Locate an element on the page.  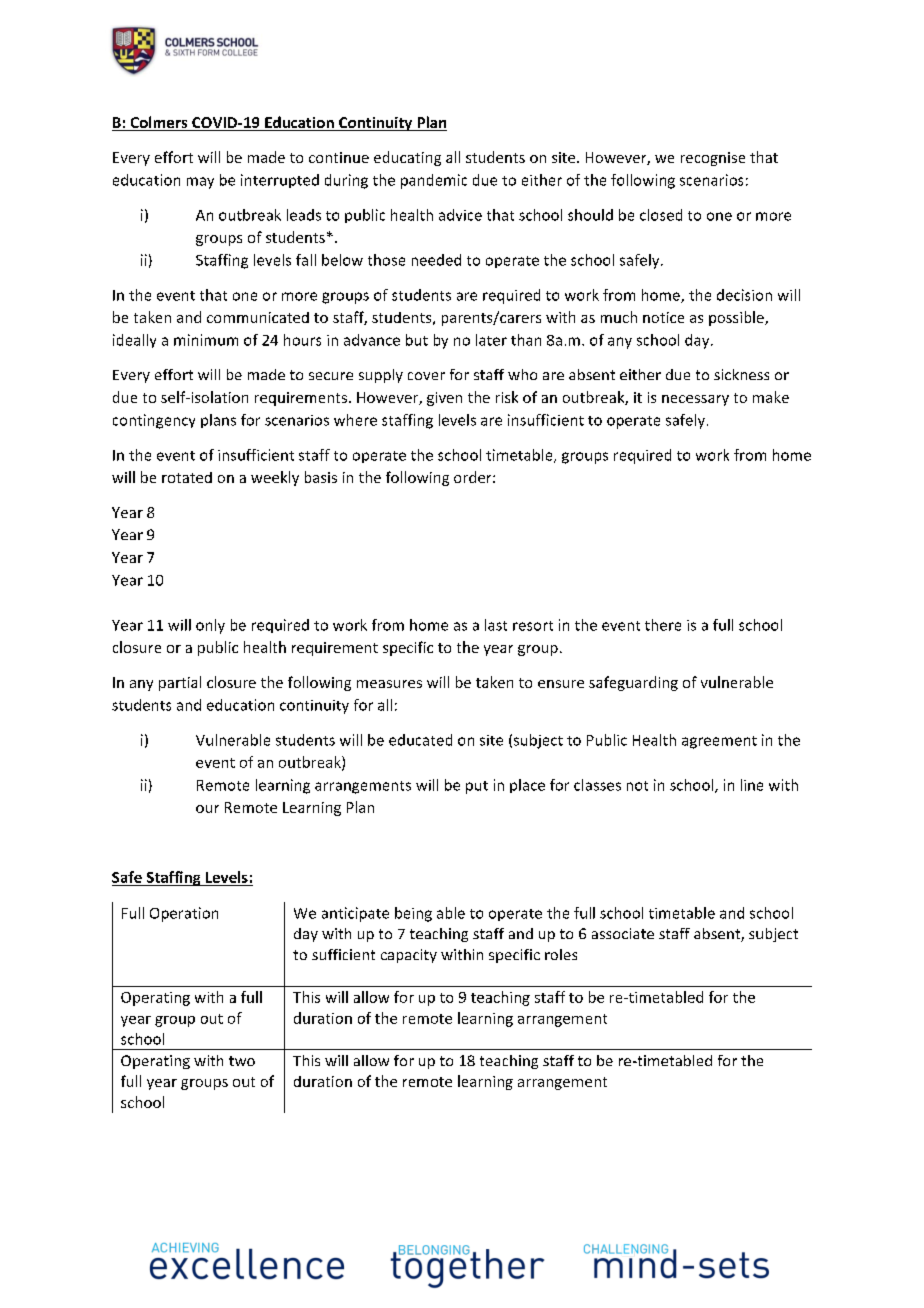
being is located at coordinates (413, 914).
